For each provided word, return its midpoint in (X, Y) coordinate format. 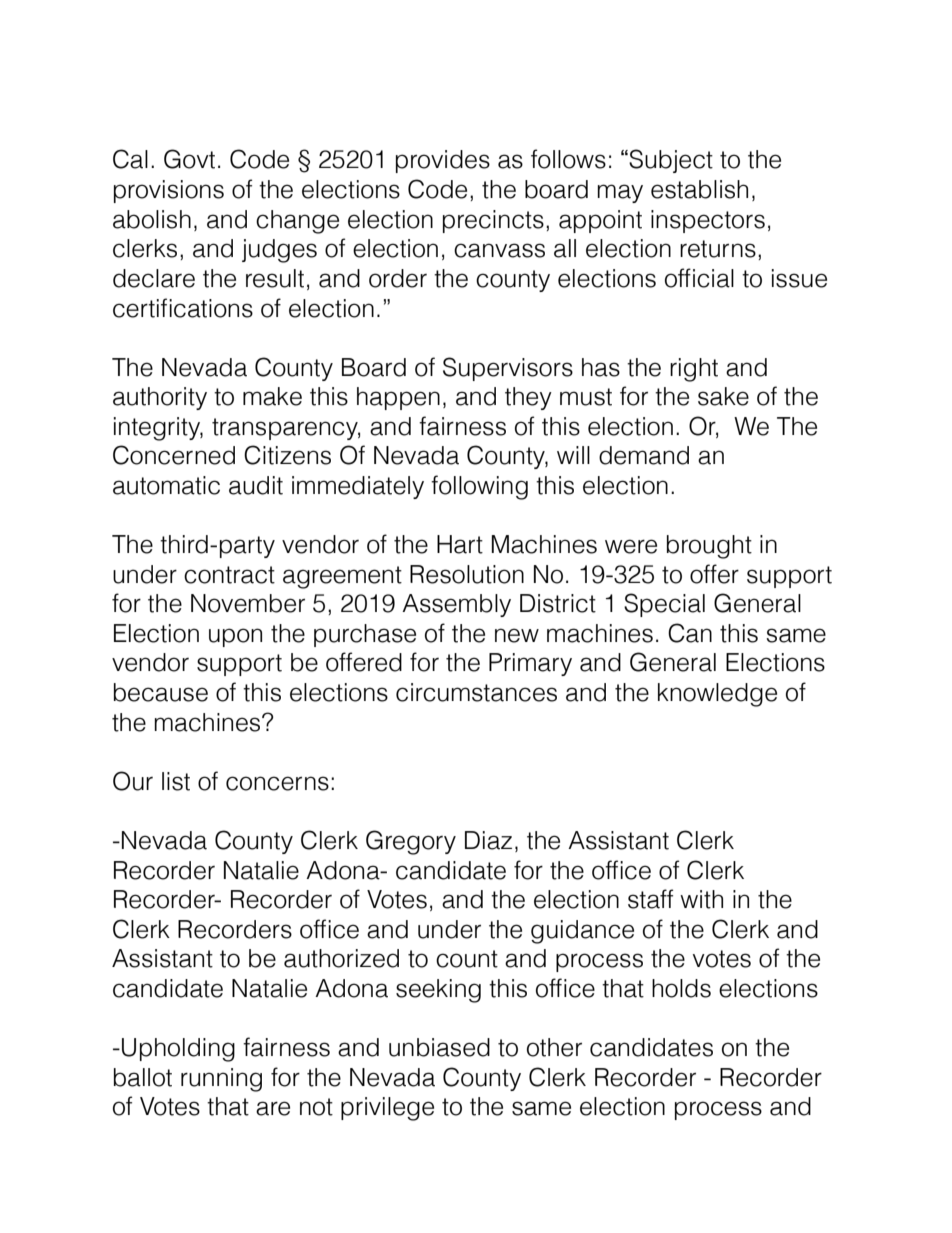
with (701, 899)
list (176, 781)
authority (160, 398)
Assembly (456, 605)
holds (681, 988)
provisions (169, 191)
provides (443, 161)
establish (699, 189)
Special (664, 605)
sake (723, 396)
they (528, 398)
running (221, 1080)
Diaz (488, 840)
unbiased (439, 1047)
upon (235, 637)
